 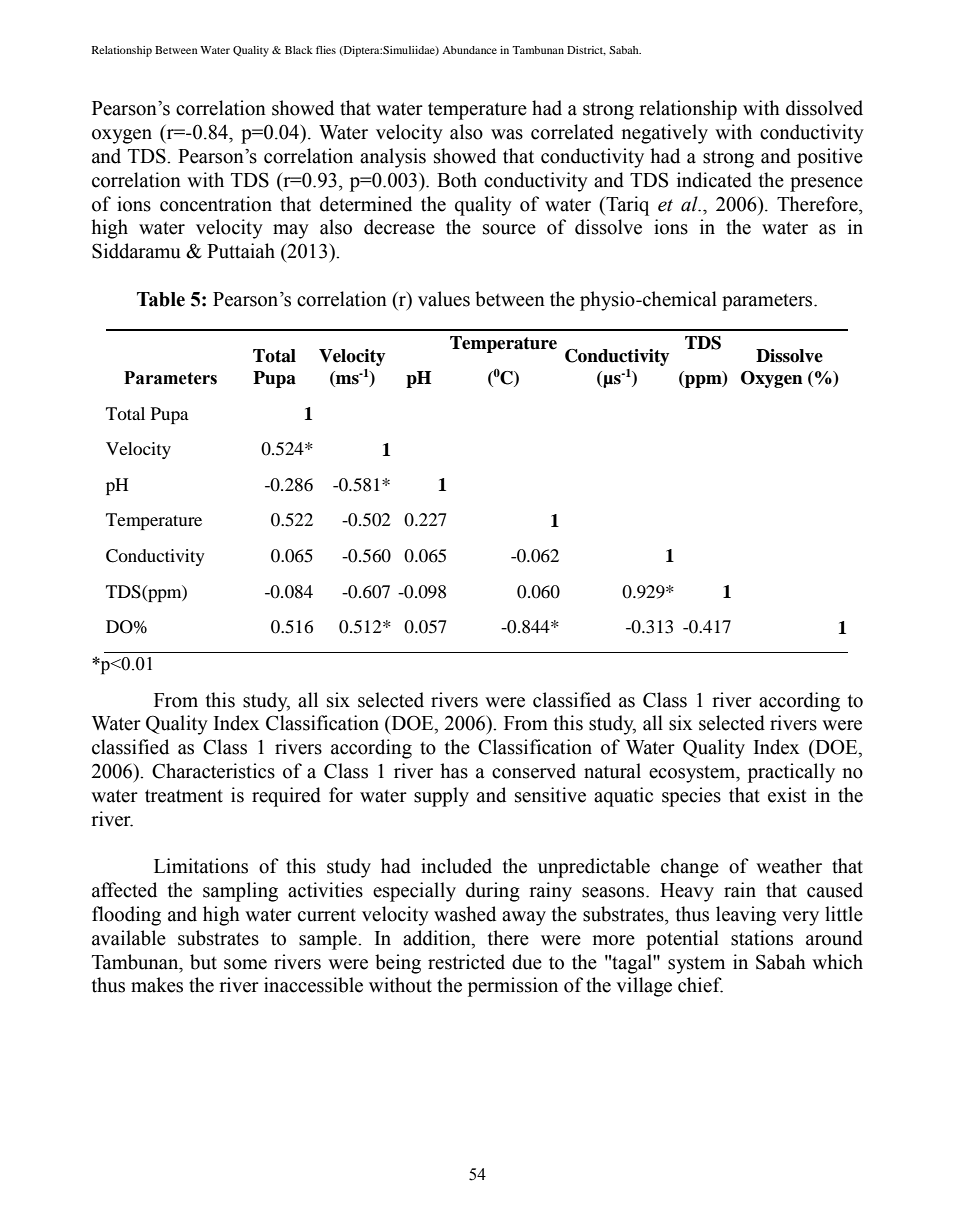 I want to click on Abundance, so click(x=469, y=50).
